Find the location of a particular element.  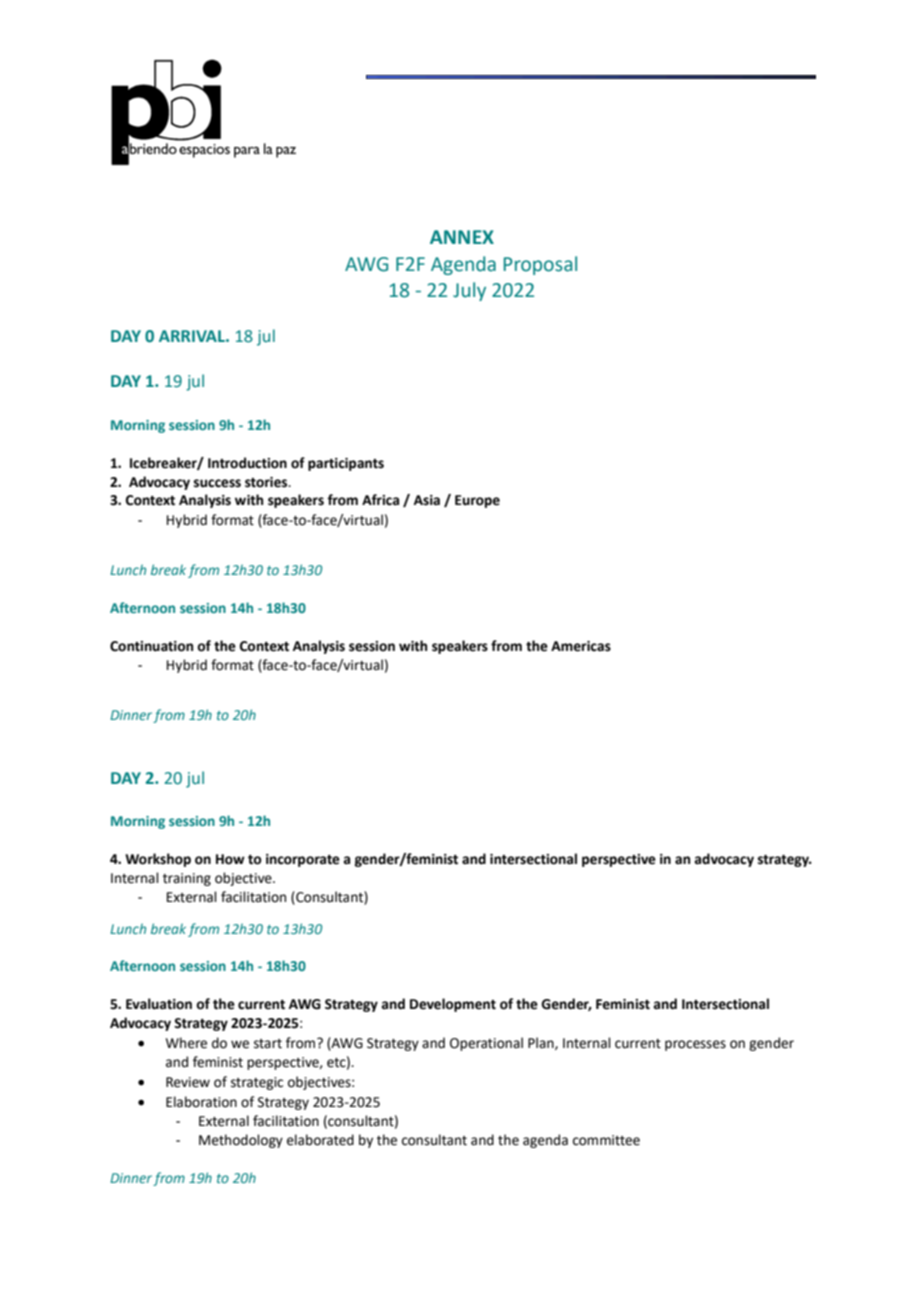

Development is located at coordinates (453, 1005).
